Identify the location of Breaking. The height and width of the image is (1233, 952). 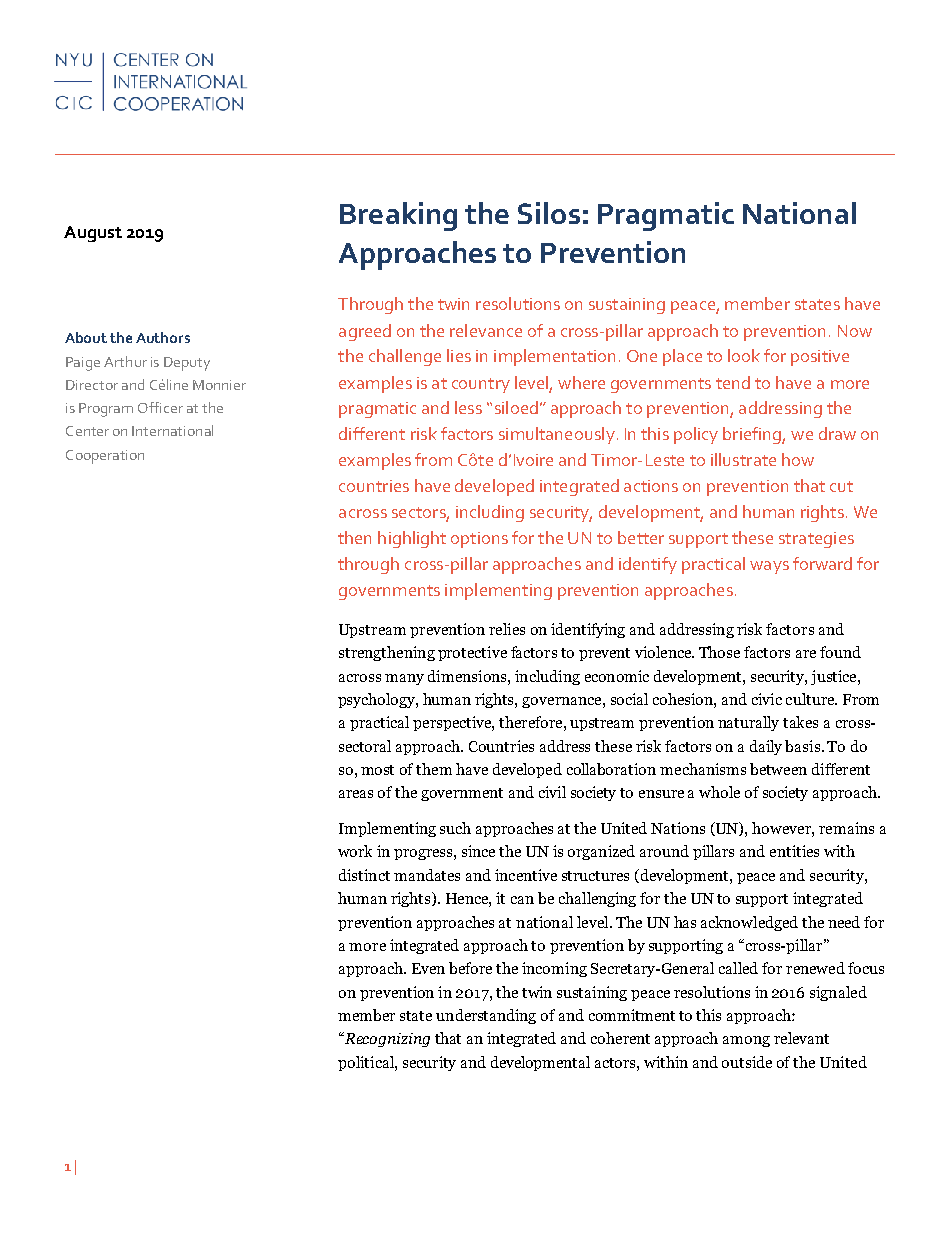
(398, 216).
